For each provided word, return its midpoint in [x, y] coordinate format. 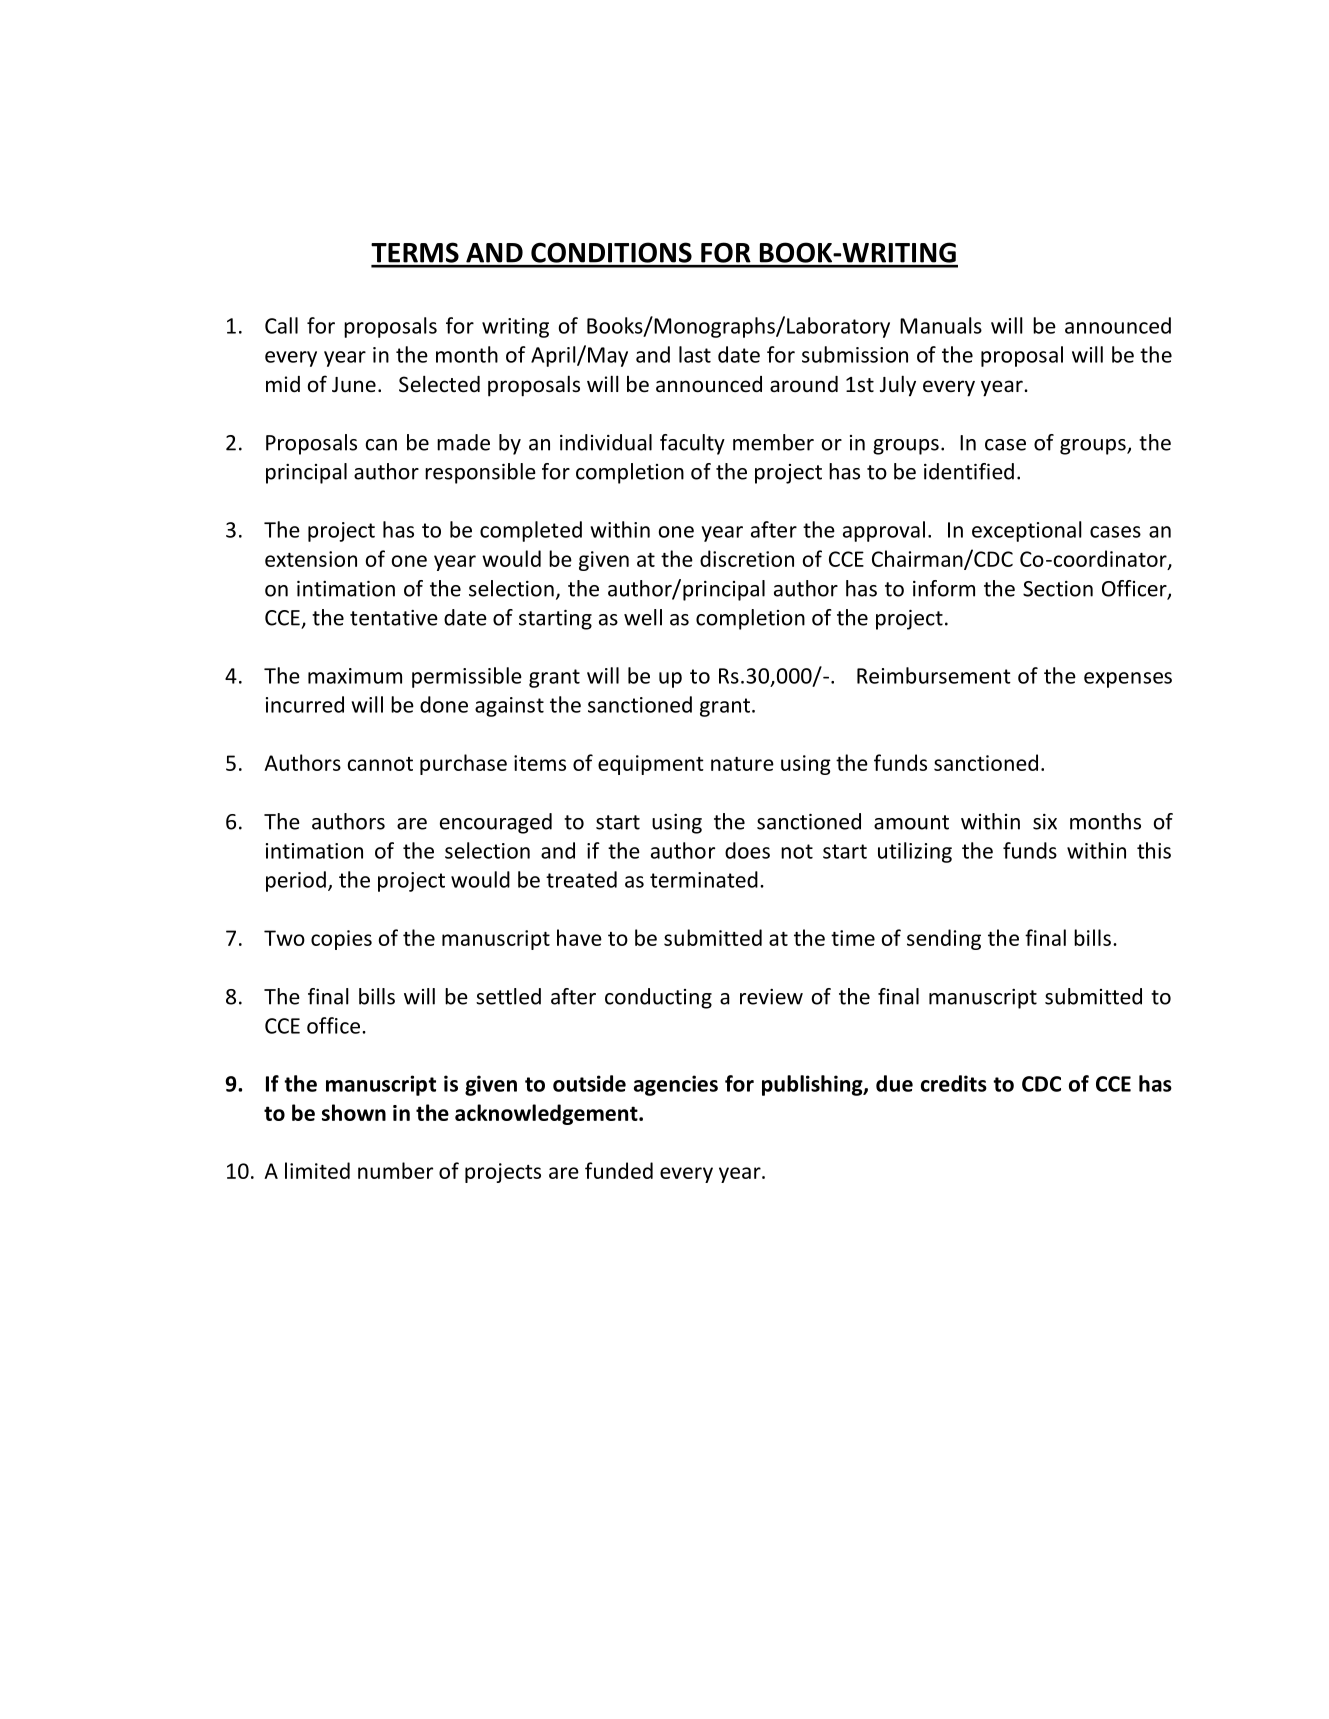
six [1045, 822]
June [354, 384]
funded [619, 1170]
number [395, 1170]
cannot [380, 764]
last [695, 354]
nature [742, 764]
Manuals [941, 325]
